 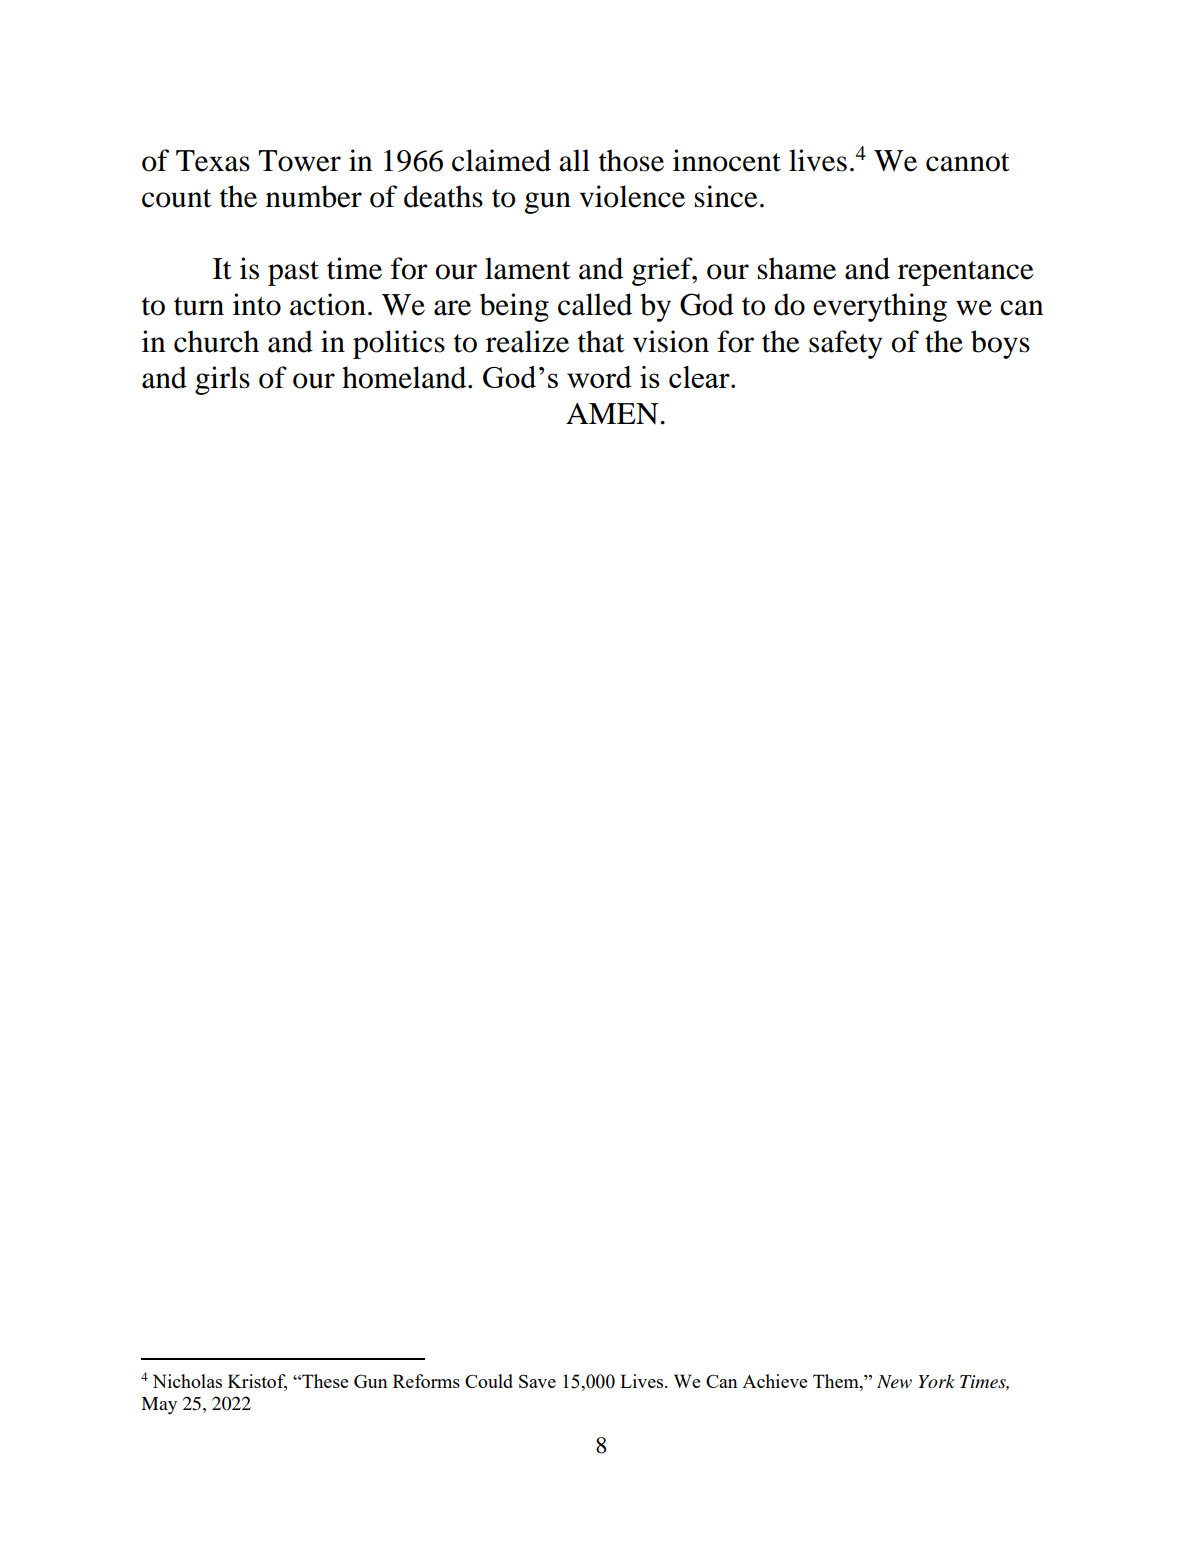 What do you see at coordinates (489, 1381) in the image?
I see `Could` at bounding box center [489, 1381].
